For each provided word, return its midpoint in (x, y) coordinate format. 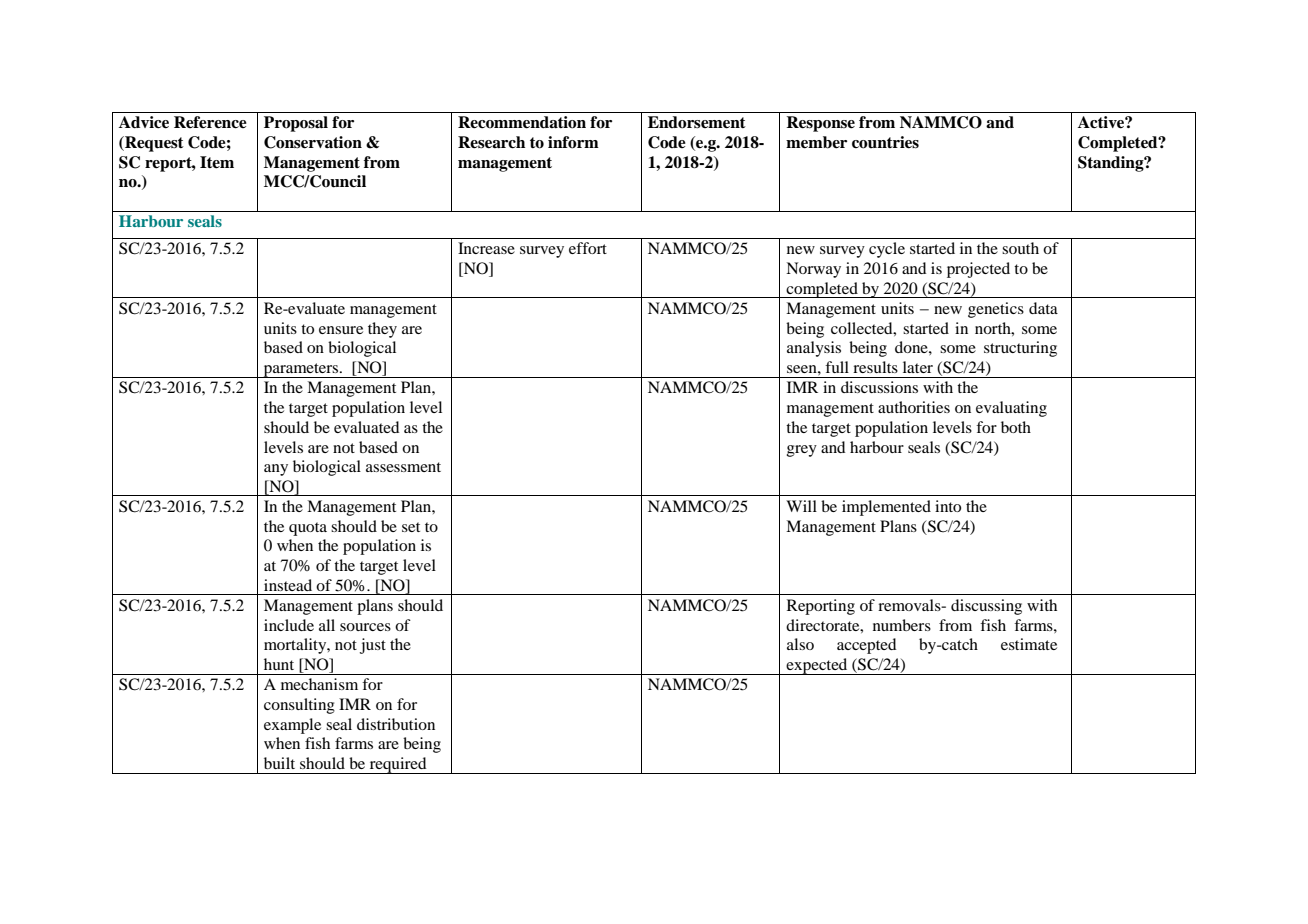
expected (817, 666)
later (918, 367)
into (948, 506)
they (382, 330)
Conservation (313, 142)
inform (573, 142)
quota (308, 529)
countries (885, 142)
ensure (341, 330)
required (398, 765)
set (411, 527)
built (279, 763)
